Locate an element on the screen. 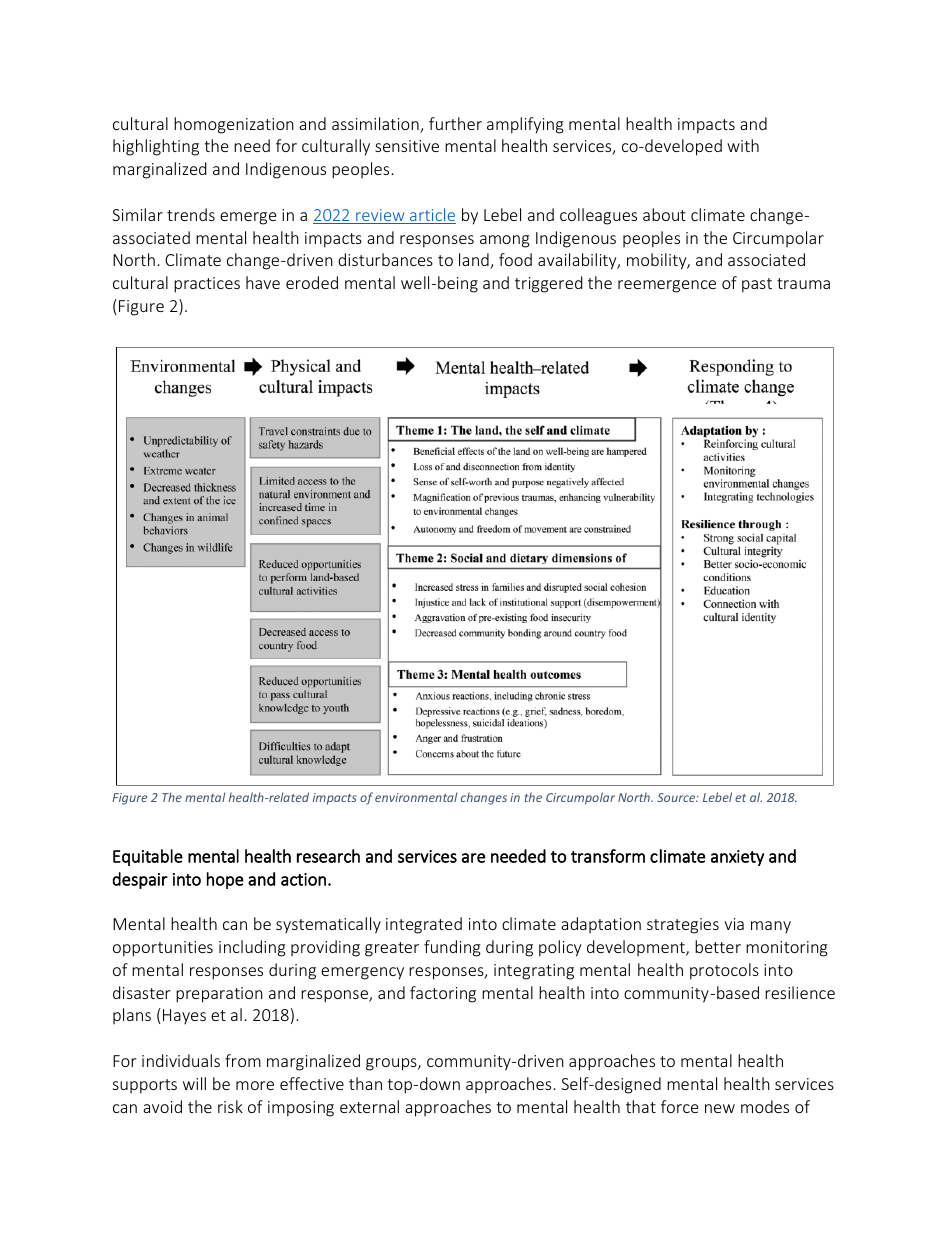  past is located at coordinates (757, 285).
